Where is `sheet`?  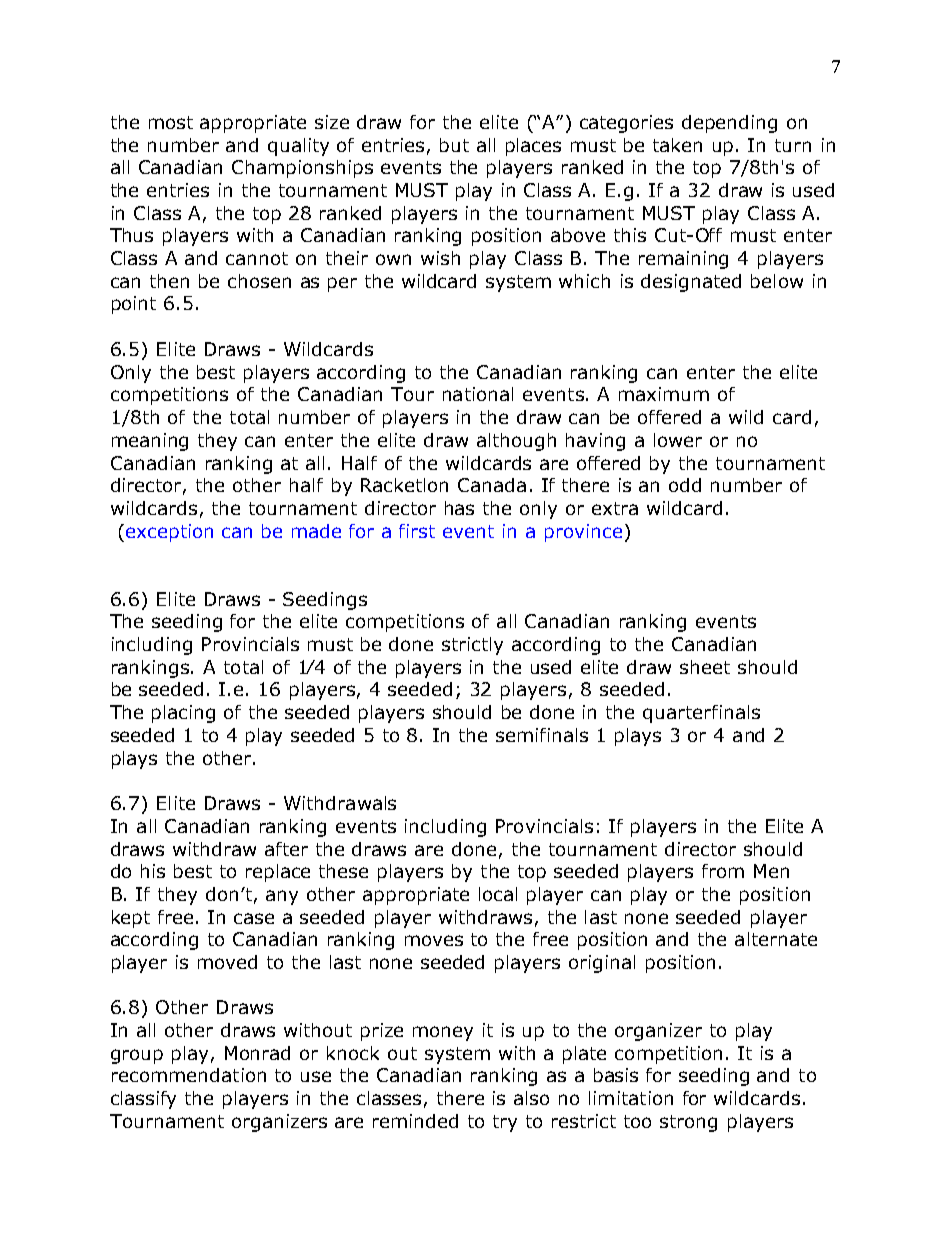
sheet is located at coordinates (705, 667).
